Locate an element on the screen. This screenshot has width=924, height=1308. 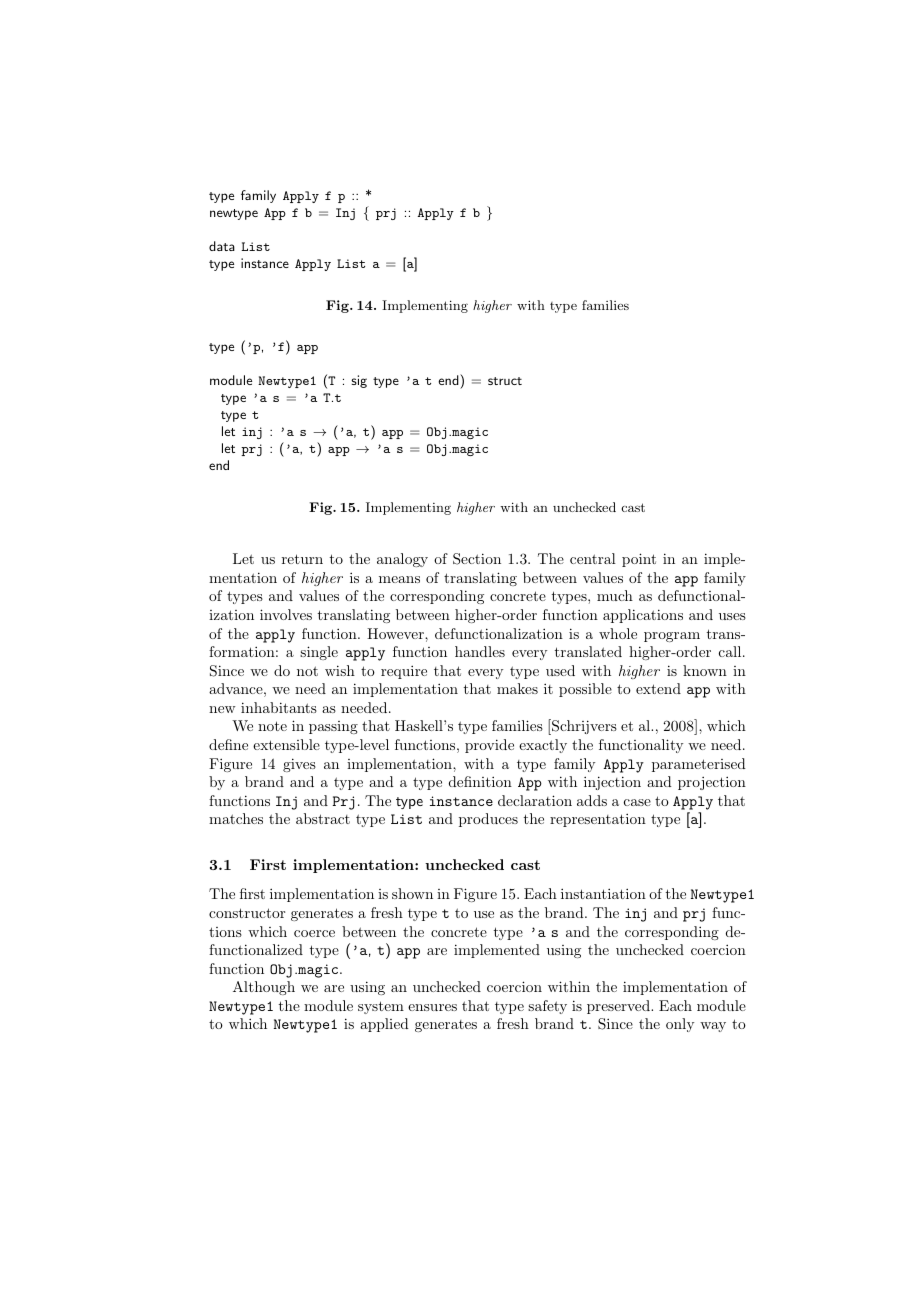
data is located at coordinates (222, 246).
